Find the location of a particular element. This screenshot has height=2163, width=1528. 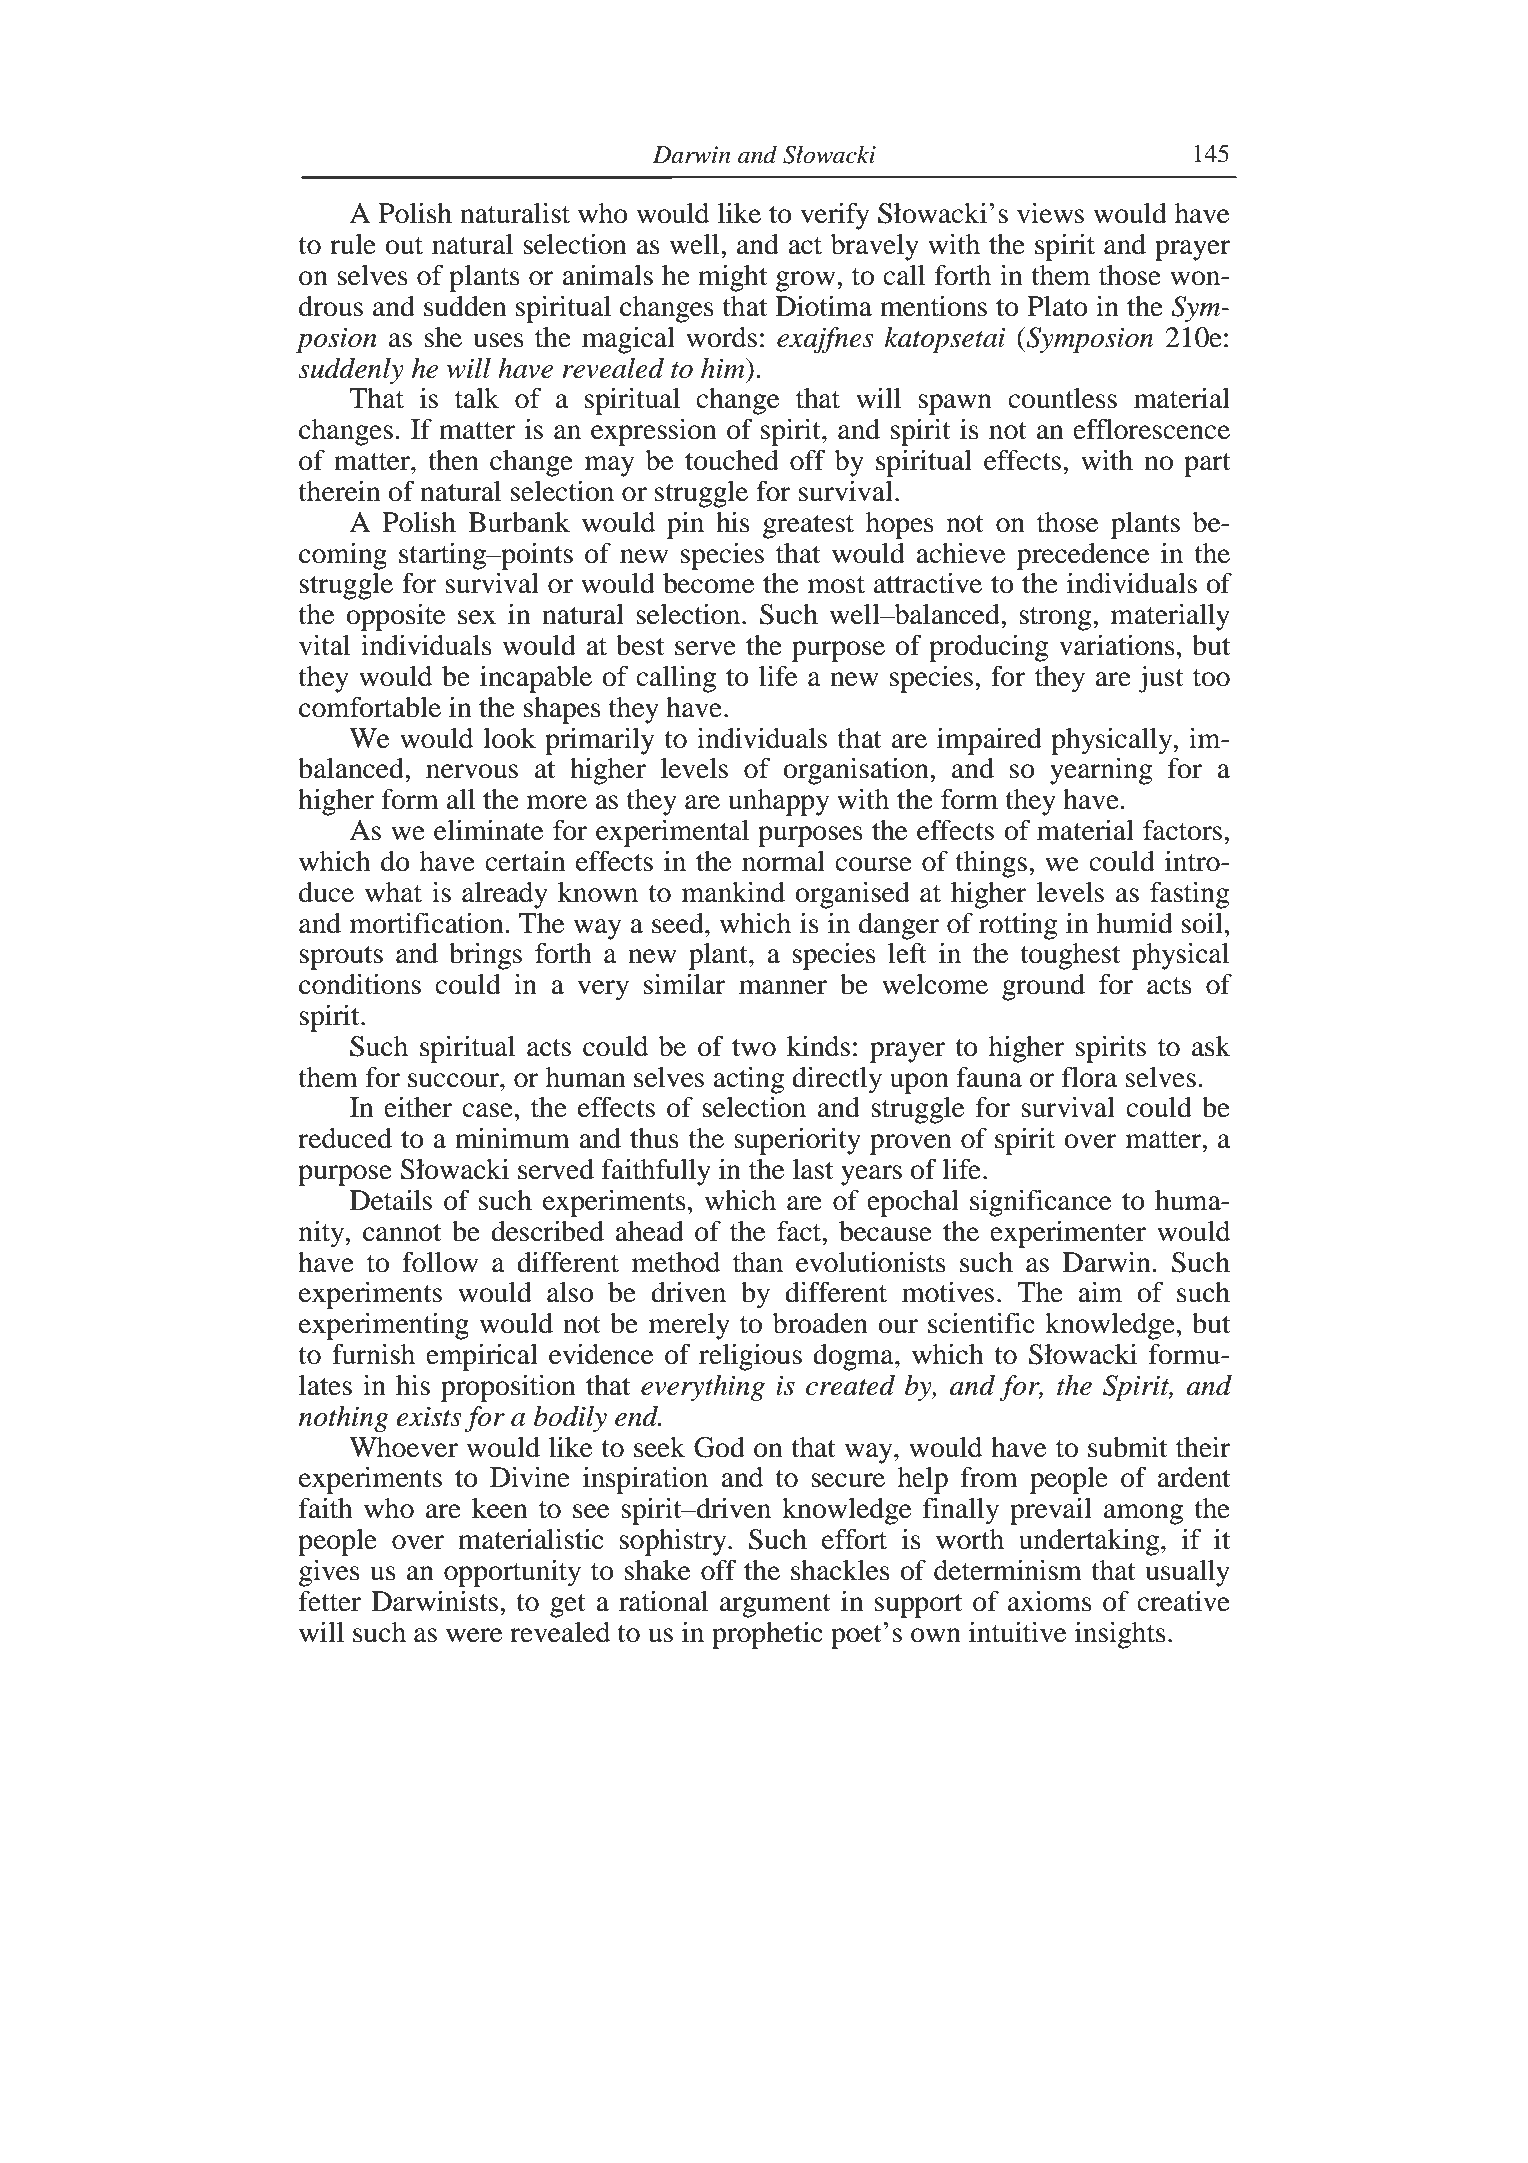

comfortable is located at coordinates (370, 707).
